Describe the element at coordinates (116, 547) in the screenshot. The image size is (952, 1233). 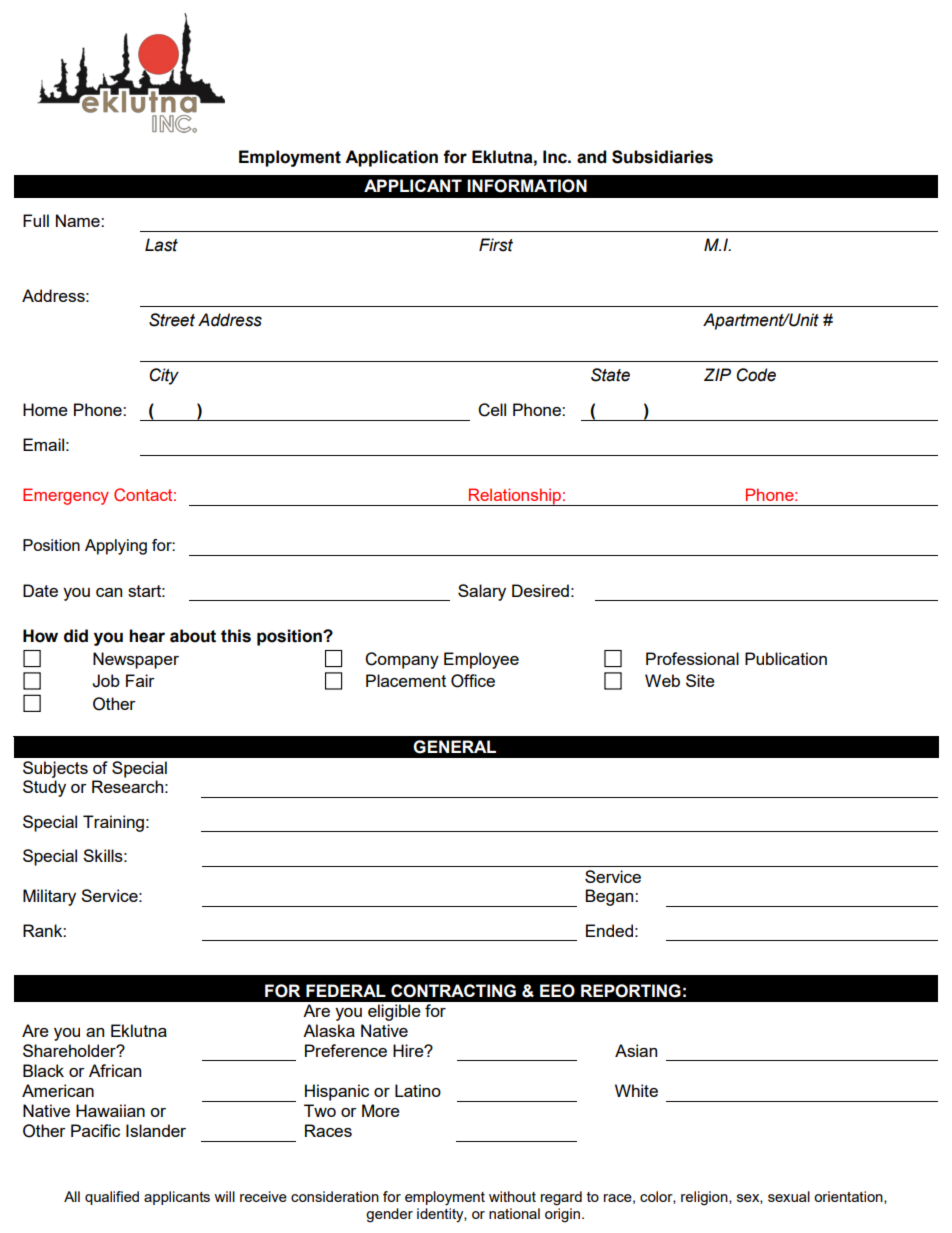
I see `Applying` at that location.
